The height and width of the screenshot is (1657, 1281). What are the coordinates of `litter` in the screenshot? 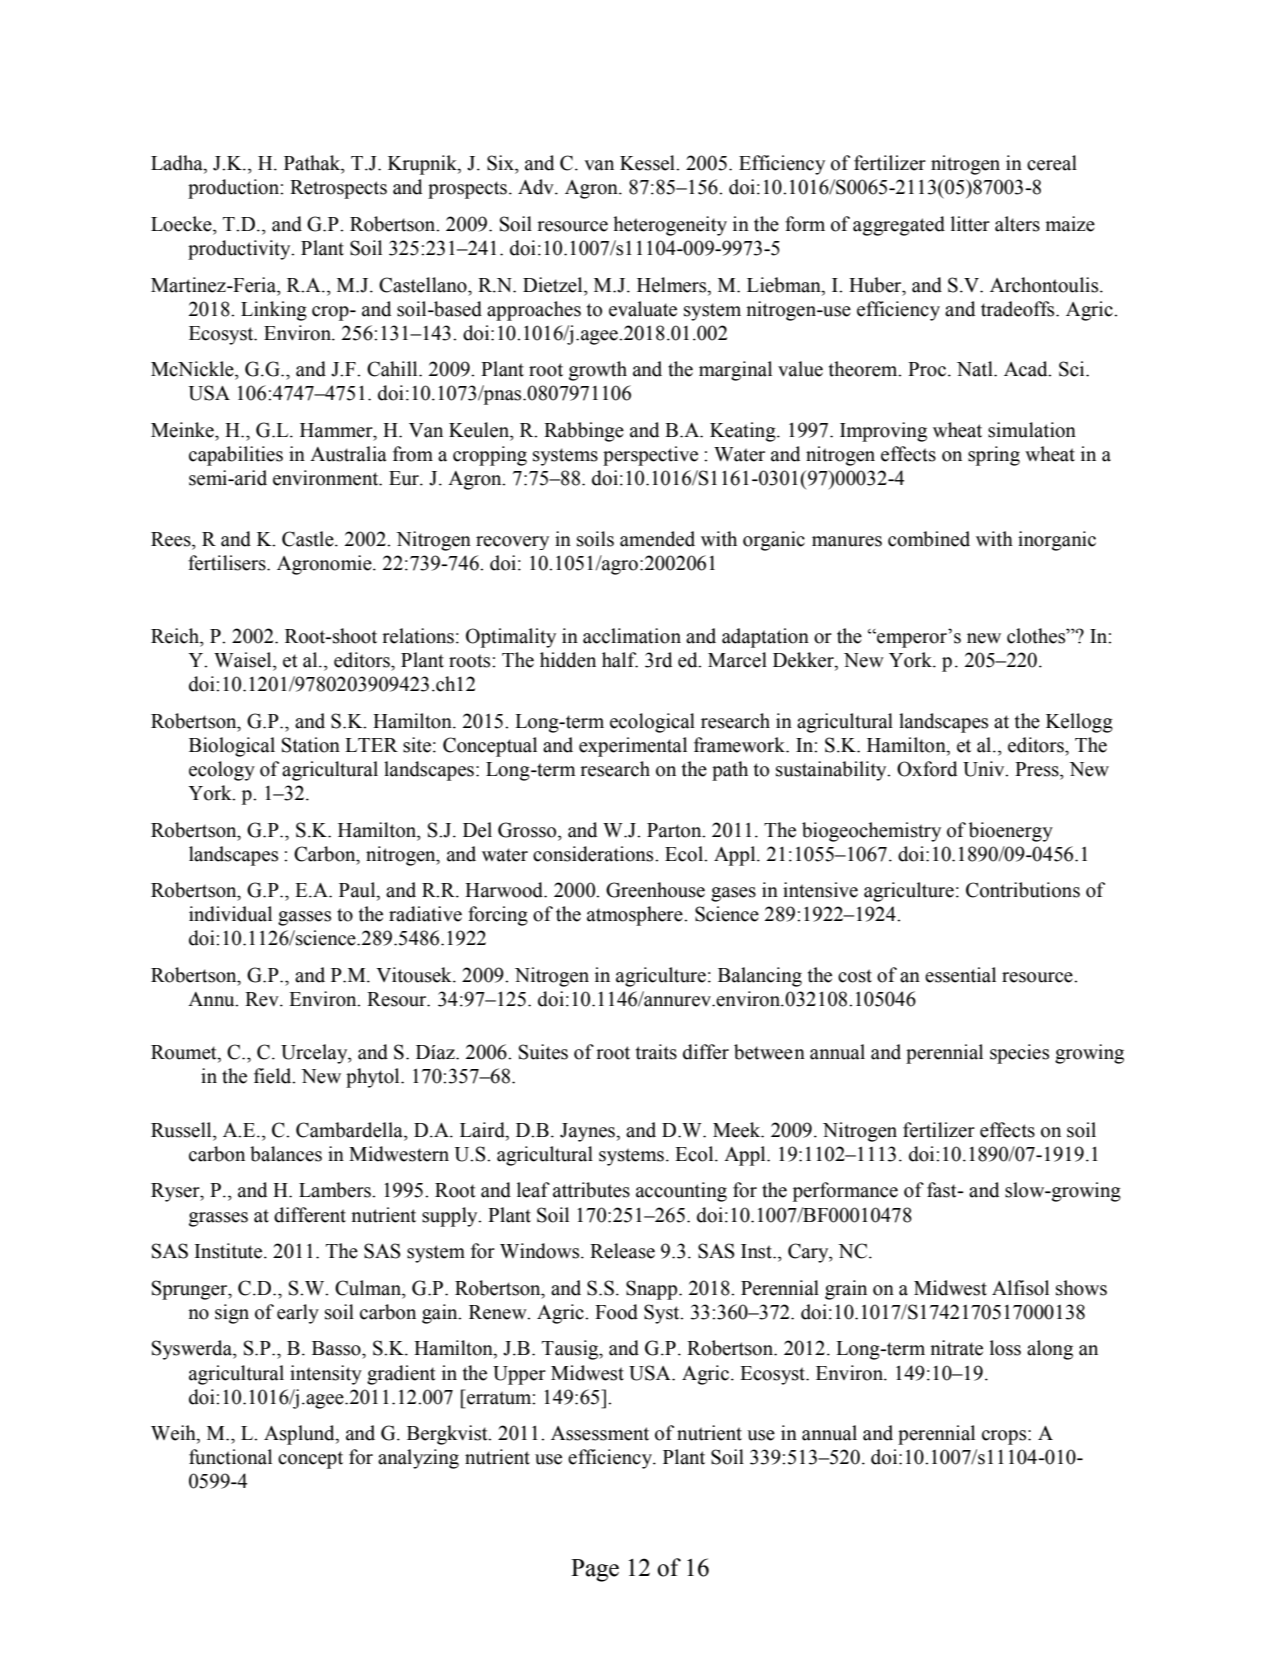 It's located at (970, 224).
